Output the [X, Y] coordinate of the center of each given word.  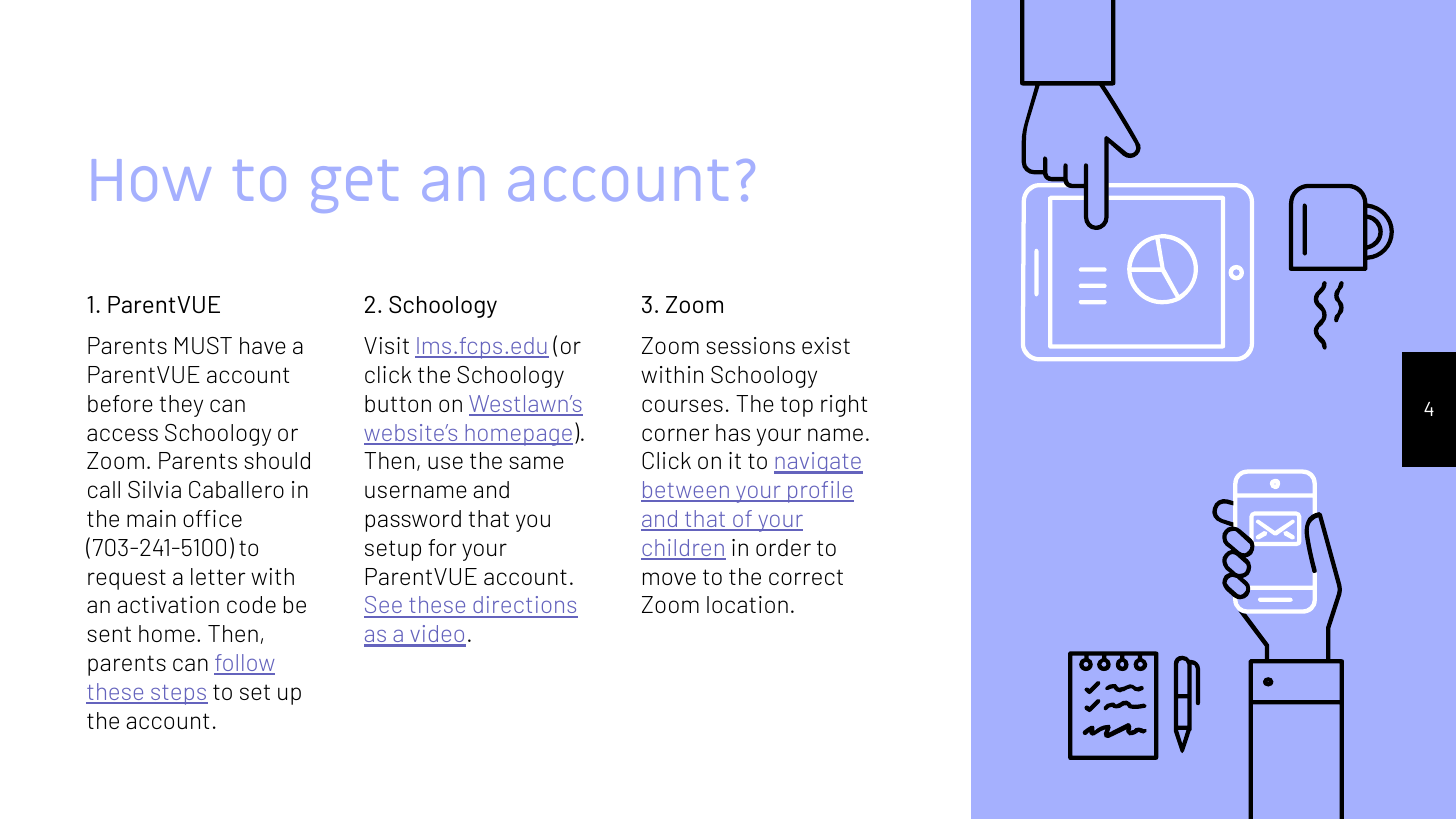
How [151, 180]
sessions [751, 345]
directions [524, 606]
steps [178, 695]
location [747, 604]
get [354, 186]
